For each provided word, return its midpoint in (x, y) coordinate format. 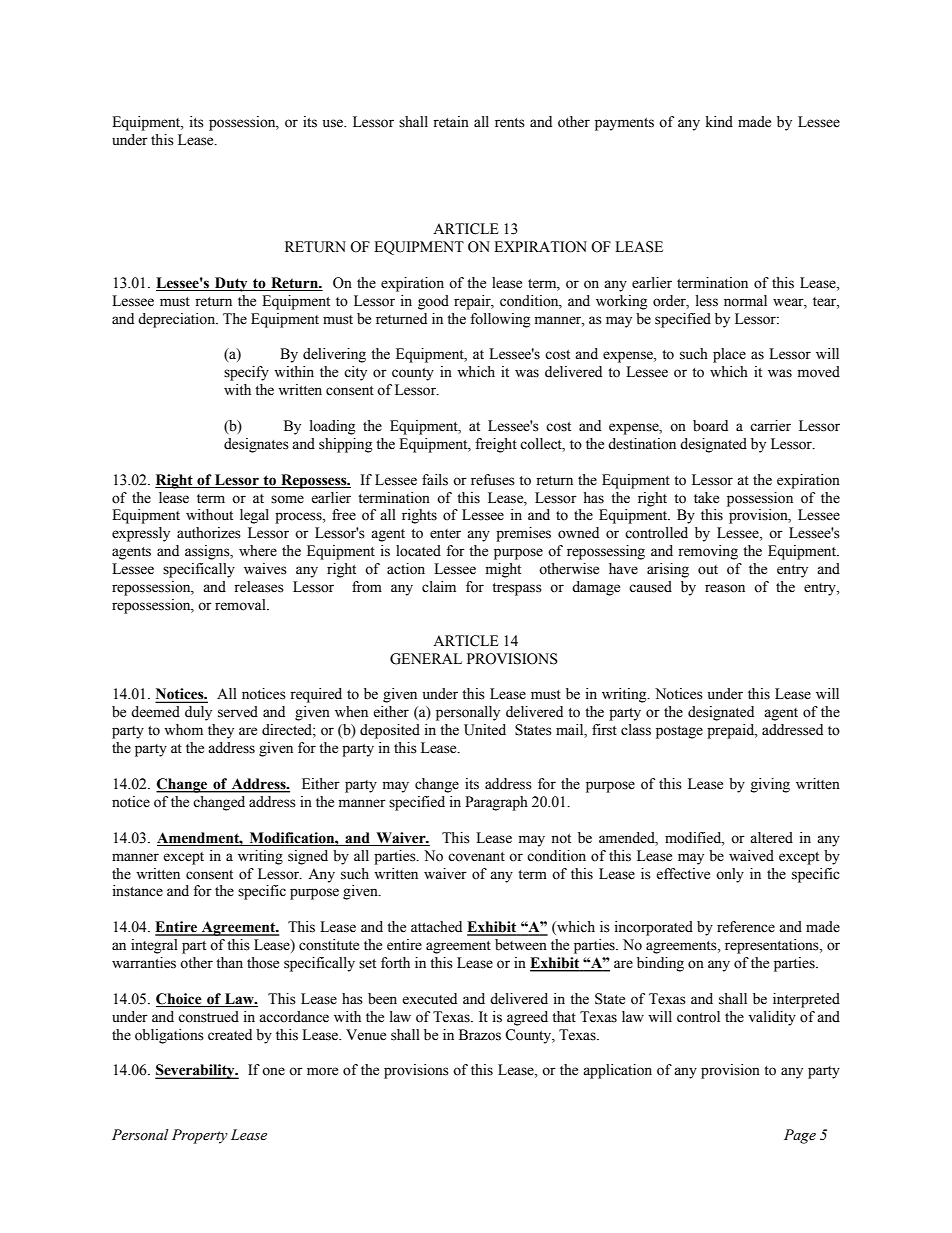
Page (800, 1136)
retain (451, 122)
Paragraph (496, 803)
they (221, 731)
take (706, 498)
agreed (527, 1018)
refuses (493, 480)
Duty (231, 284)
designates (256, 445)
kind (719, 122)
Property (200, 1136)
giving (770, 785)
